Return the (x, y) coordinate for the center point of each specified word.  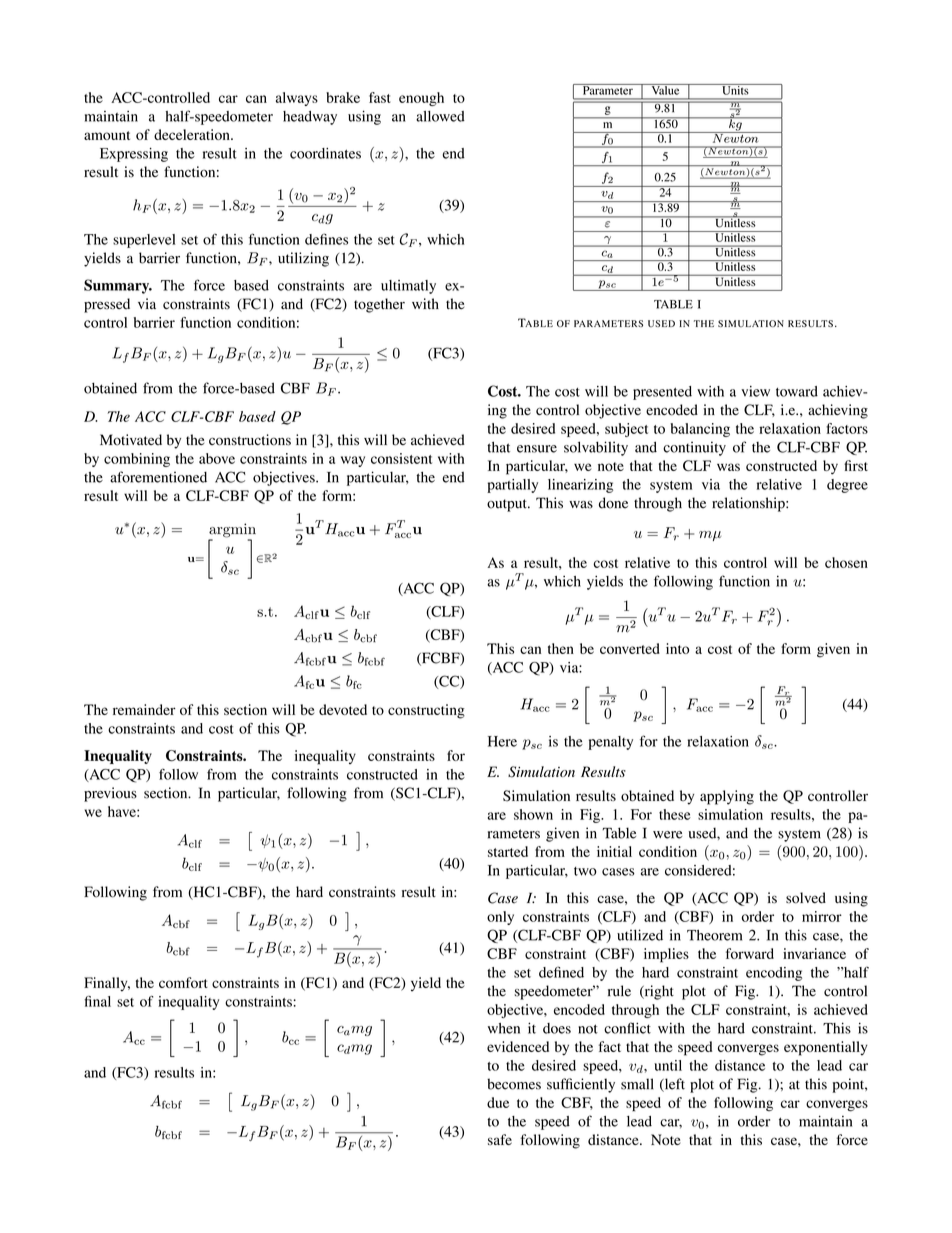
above (217, 458)
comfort (183, 982)
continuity (694, 448)
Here (502, 741)
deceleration (193, 134)
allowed (440, 116)
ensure (537, 449)
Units (735, 89)
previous (110, 794)
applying (727, 797)
